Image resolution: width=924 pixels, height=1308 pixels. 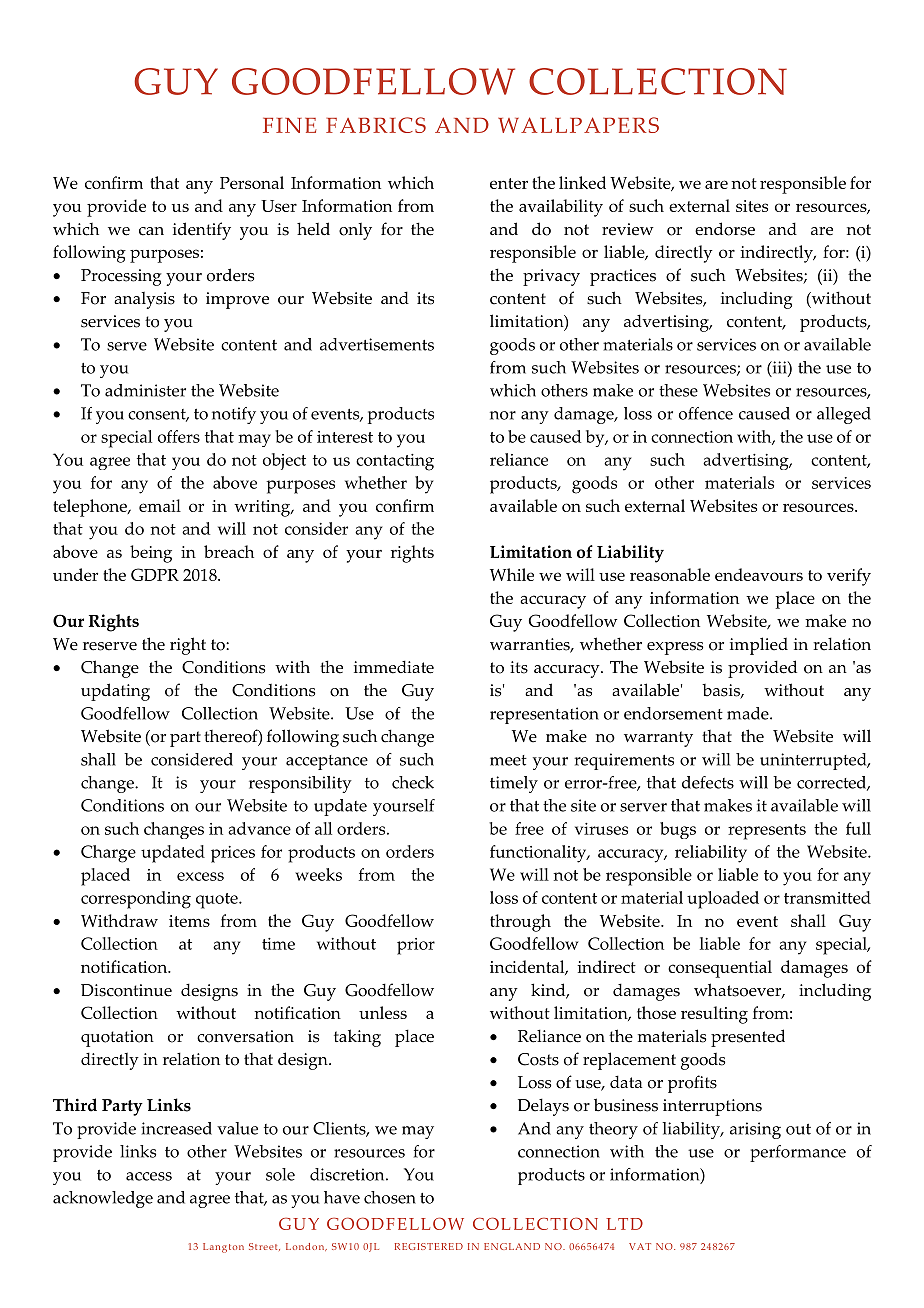 I want to click on endeavours, so click(x=759, y=574).
